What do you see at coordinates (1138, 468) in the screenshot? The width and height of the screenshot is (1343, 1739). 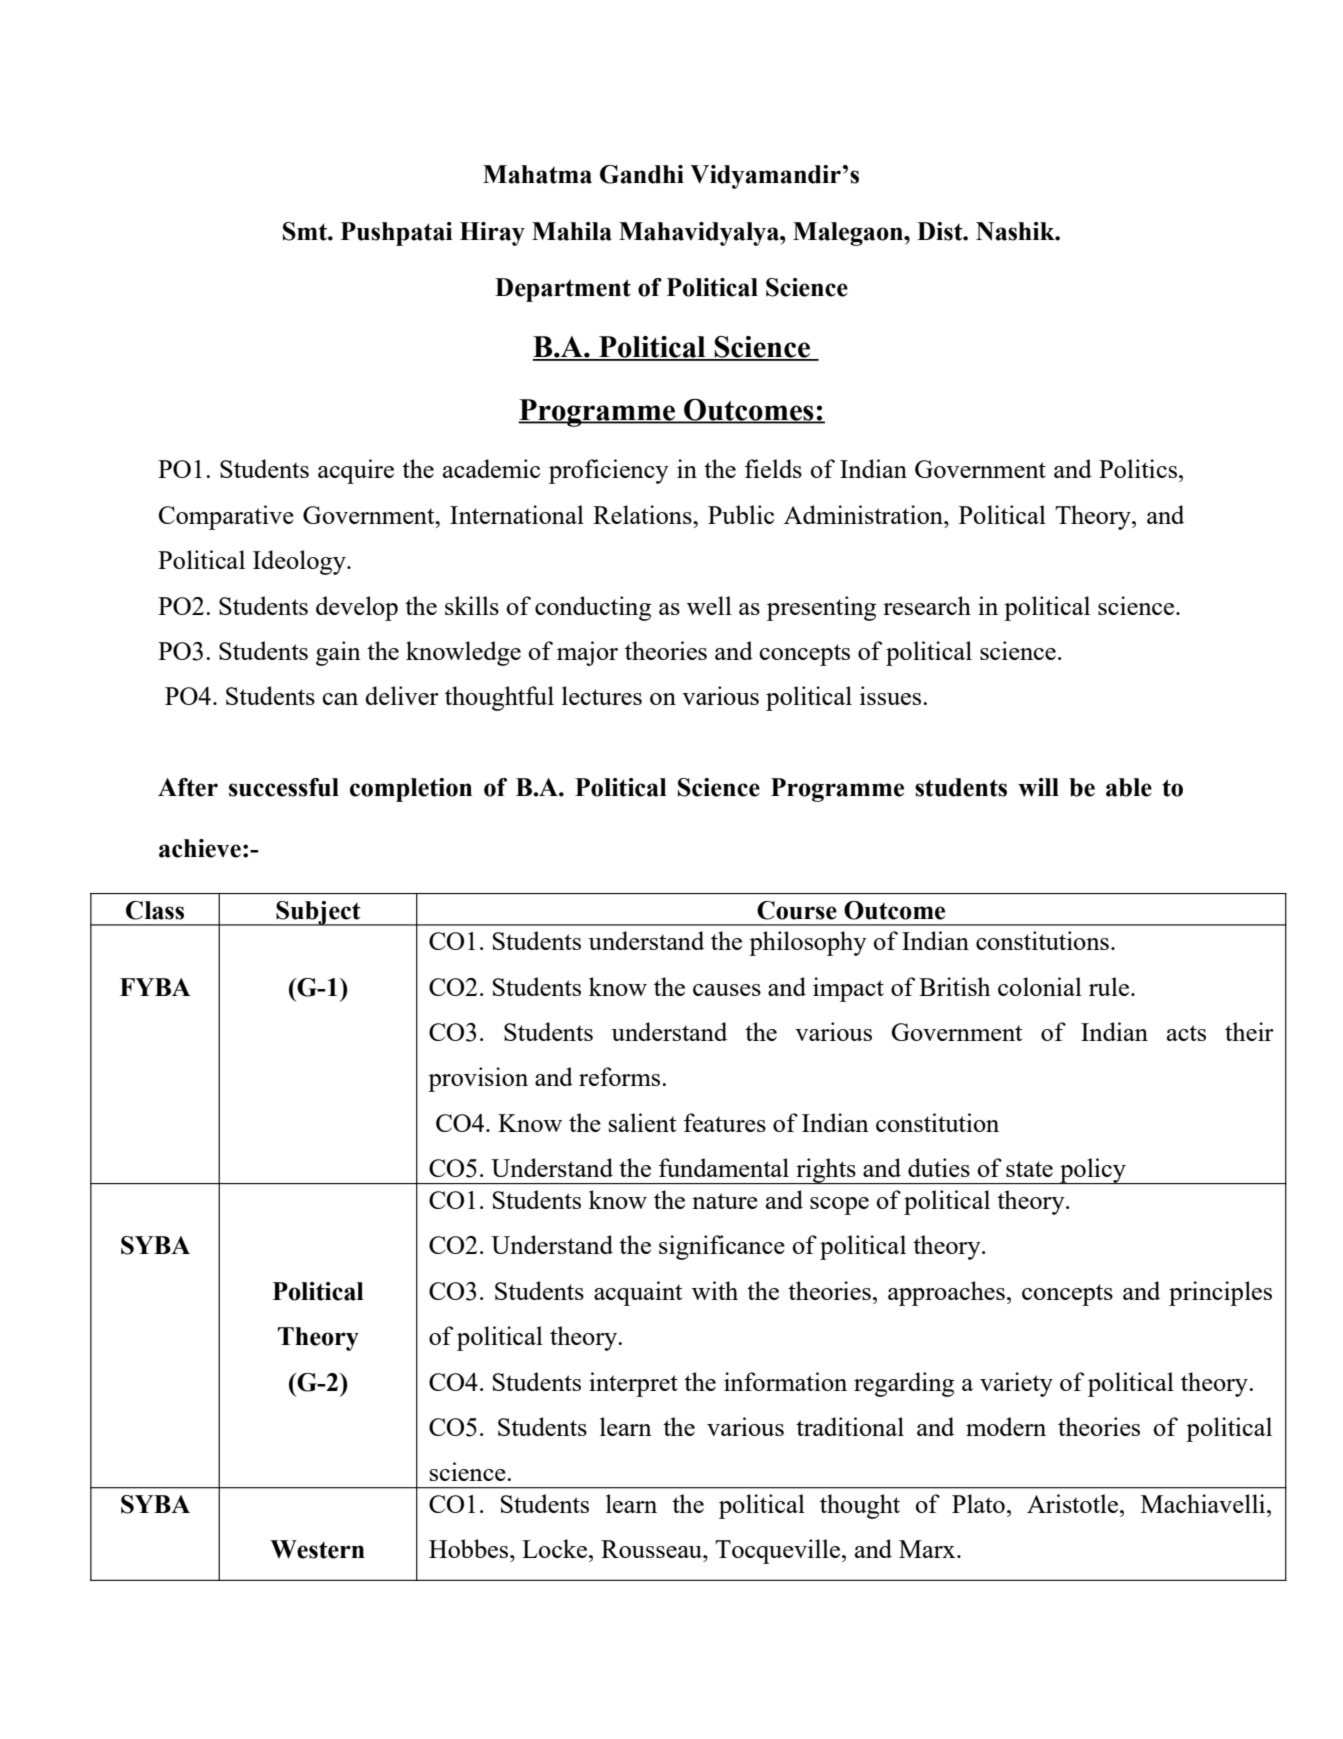 I see `Politics` at bounding box center [1138, 468].
